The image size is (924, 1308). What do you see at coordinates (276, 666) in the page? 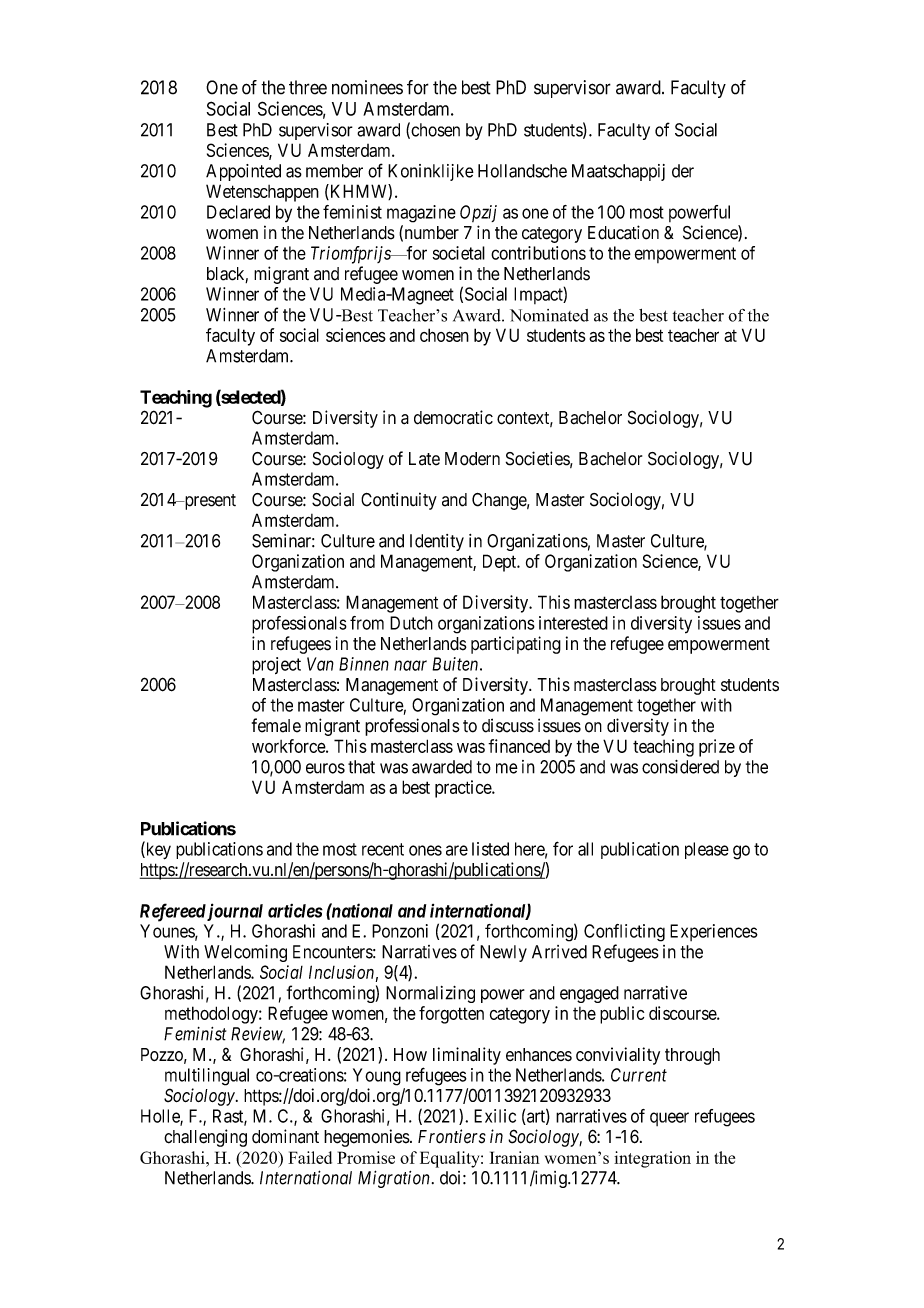
I see `project` at bounding box center [276, 666].
